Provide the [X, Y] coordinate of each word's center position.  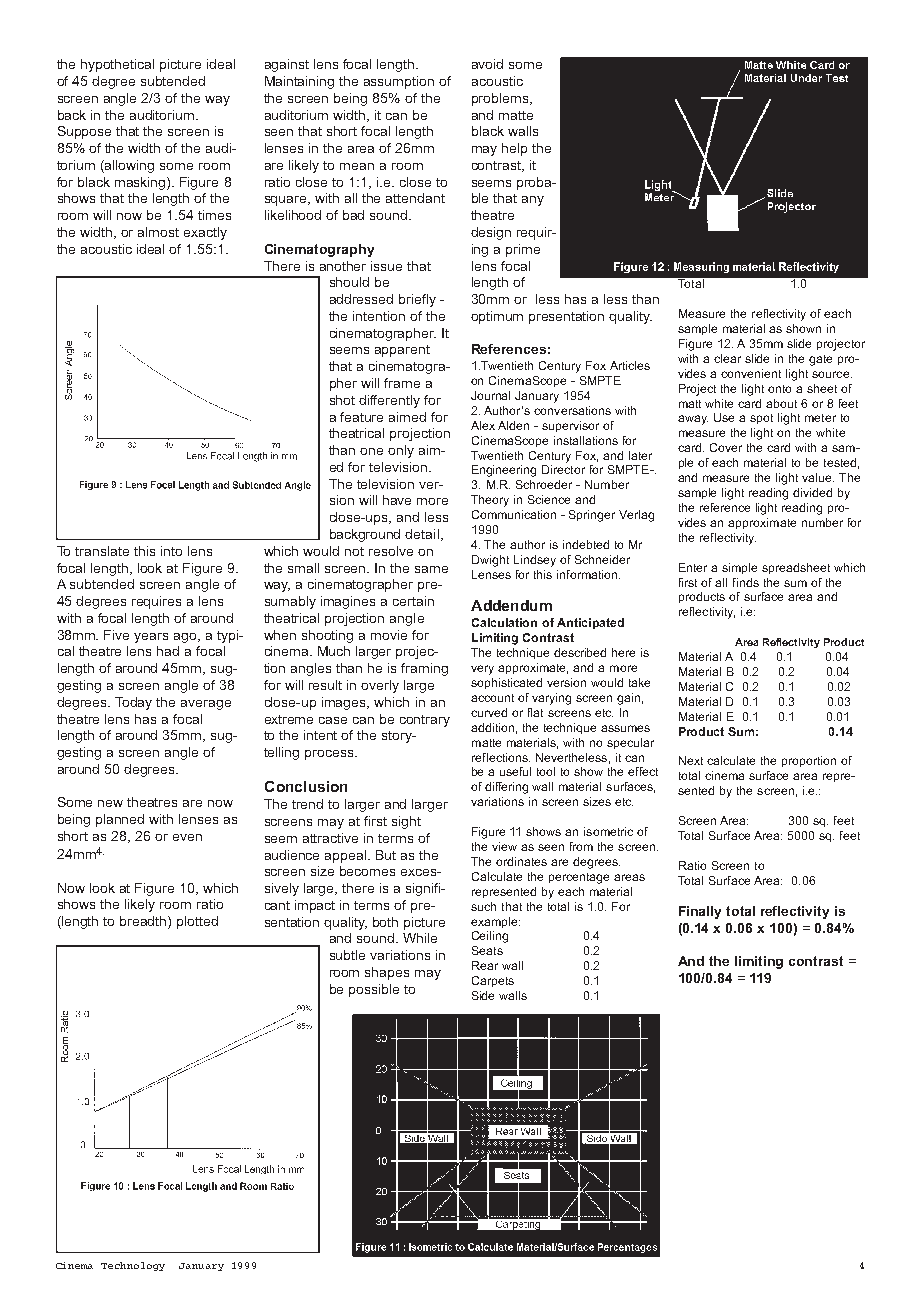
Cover [726, 447]
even [187, 837]
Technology [133, 1266]
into [171, 551]
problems [501, 99]
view [504, 846]
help [514, 149]
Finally [700, 912]
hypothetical [117, 65]
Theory [490, 501]
